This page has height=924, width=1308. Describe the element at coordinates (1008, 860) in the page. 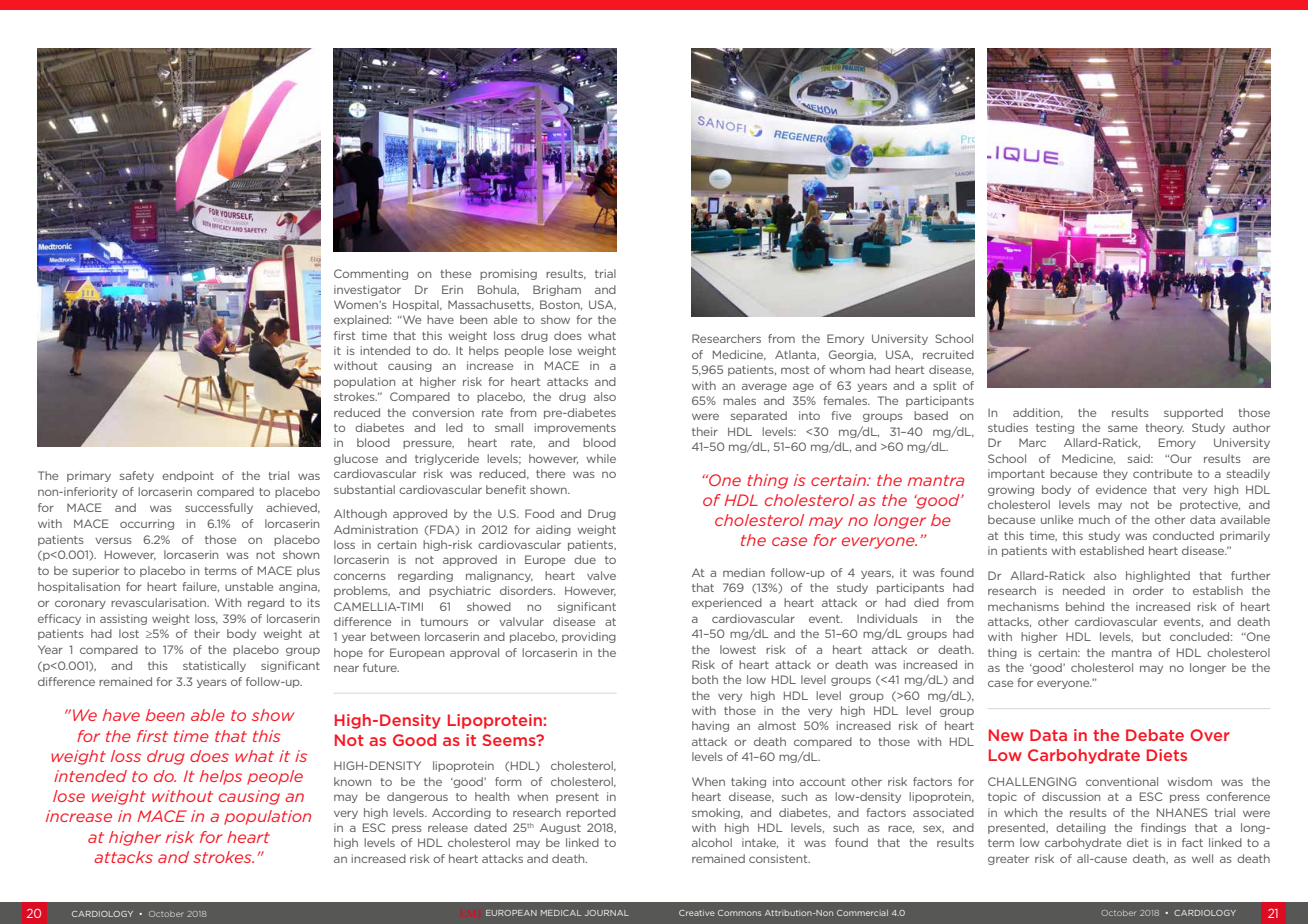

I see `greater` at that location.
